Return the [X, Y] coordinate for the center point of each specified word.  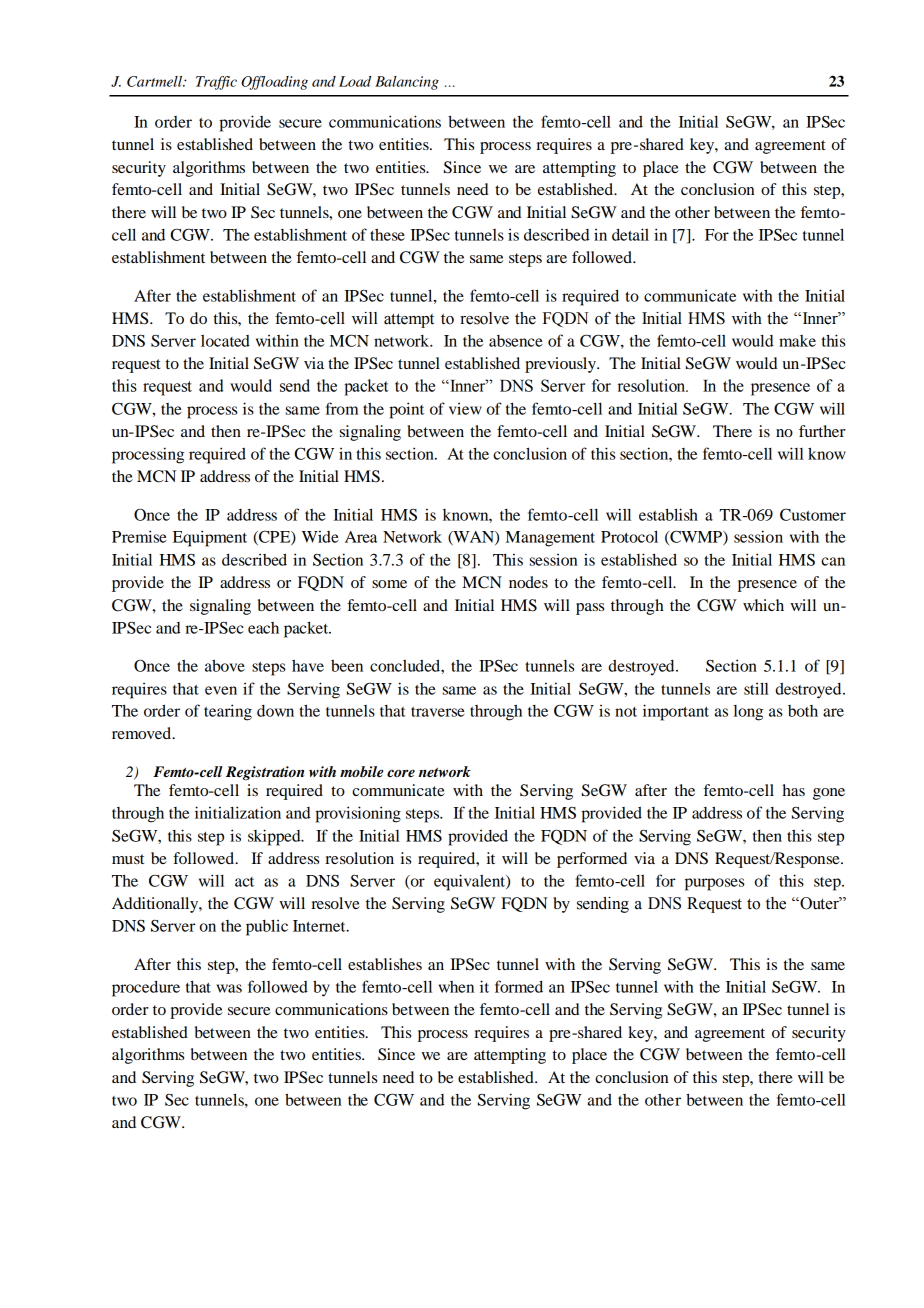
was [229, 988]
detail [630, 234]
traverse [438, 712]
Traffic [216, 83]
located [225, 341]
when [456, 987]
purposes [714, 884]
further [822, 431]
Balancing [407, 83]
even [221, 690]
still [756, 688]
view [465, 408]
